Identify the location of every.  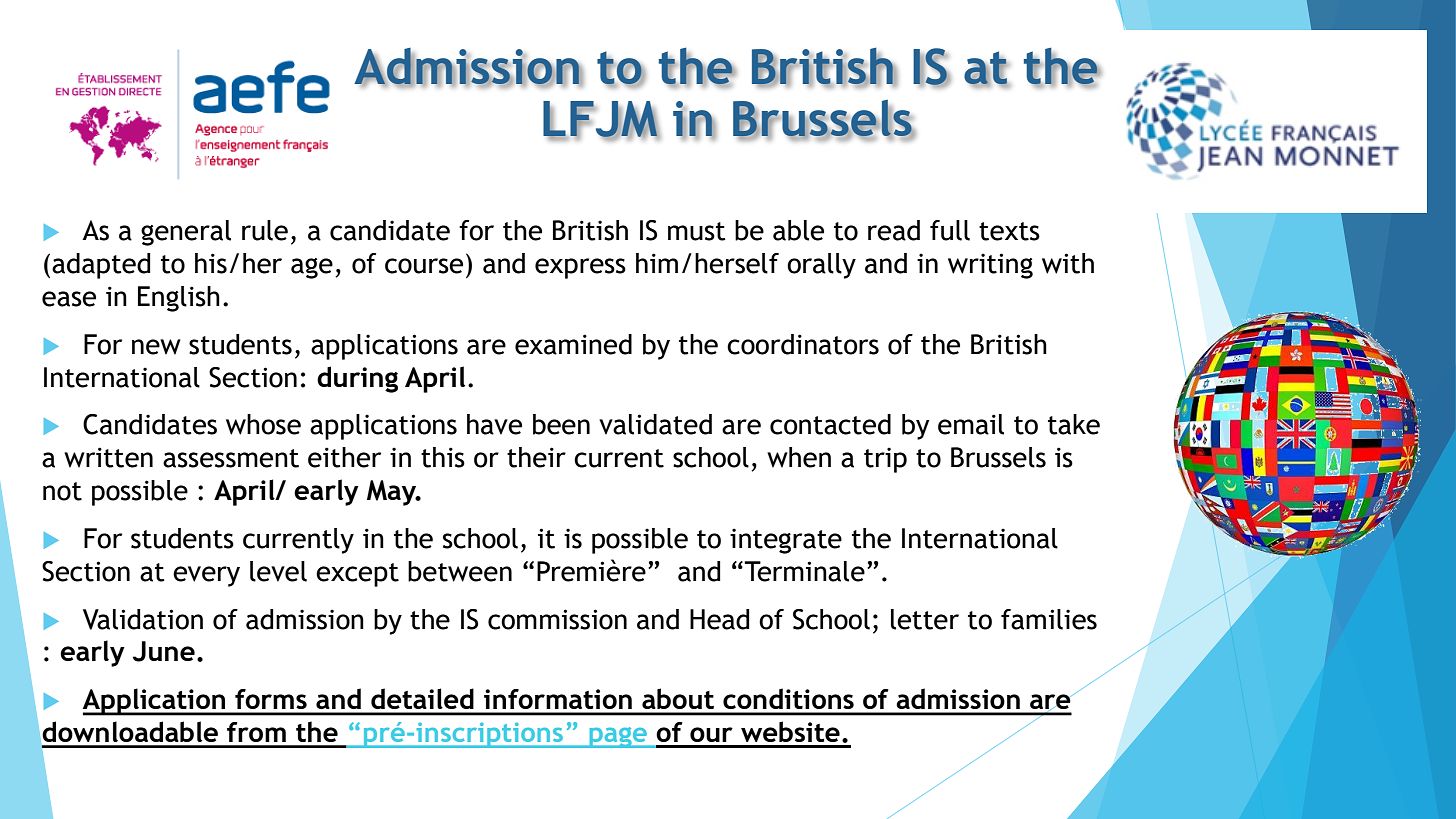
(206, 576).
